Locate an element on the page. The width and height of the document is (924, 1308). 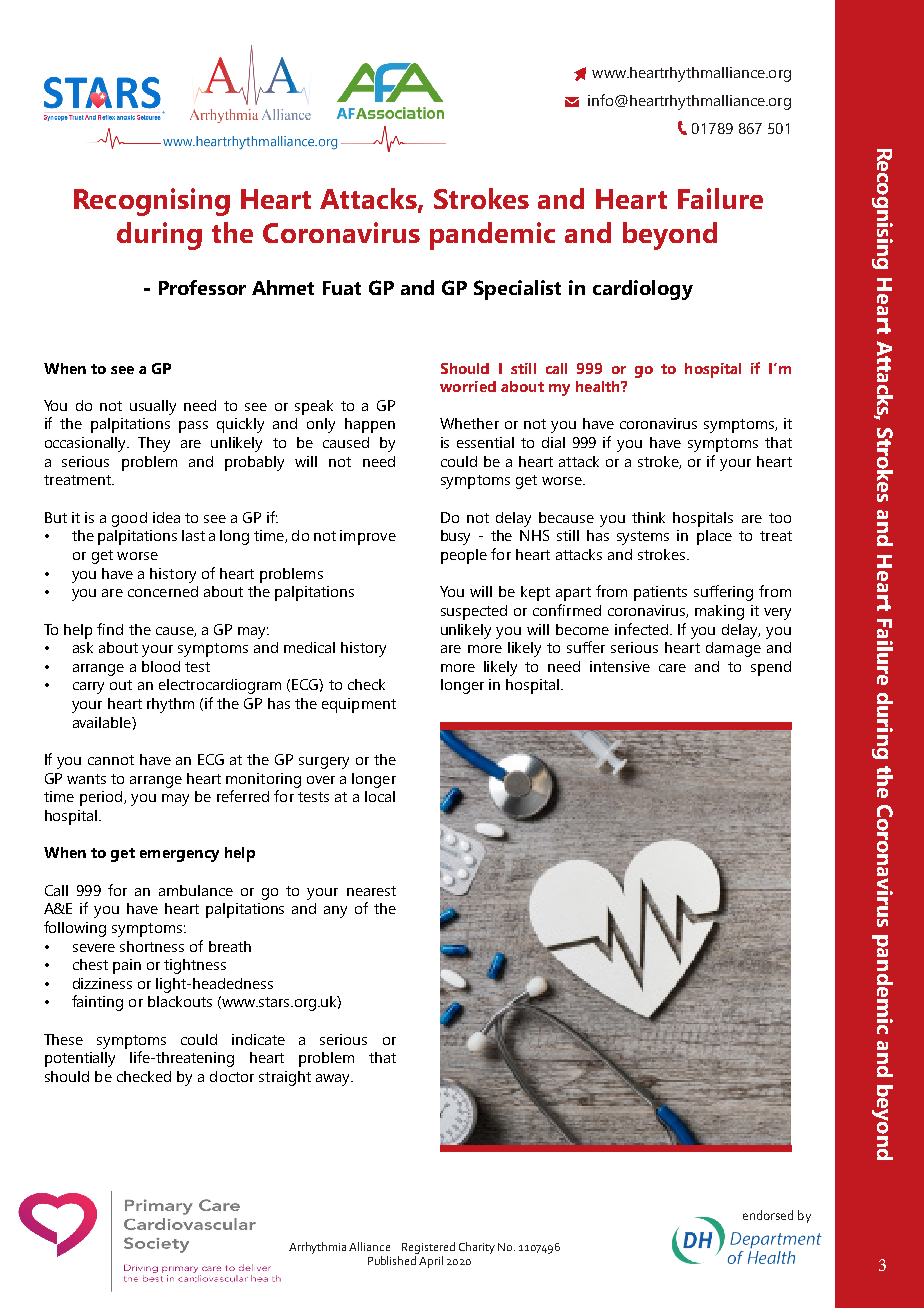
endorsed is located at coordinates (768, 1215).
